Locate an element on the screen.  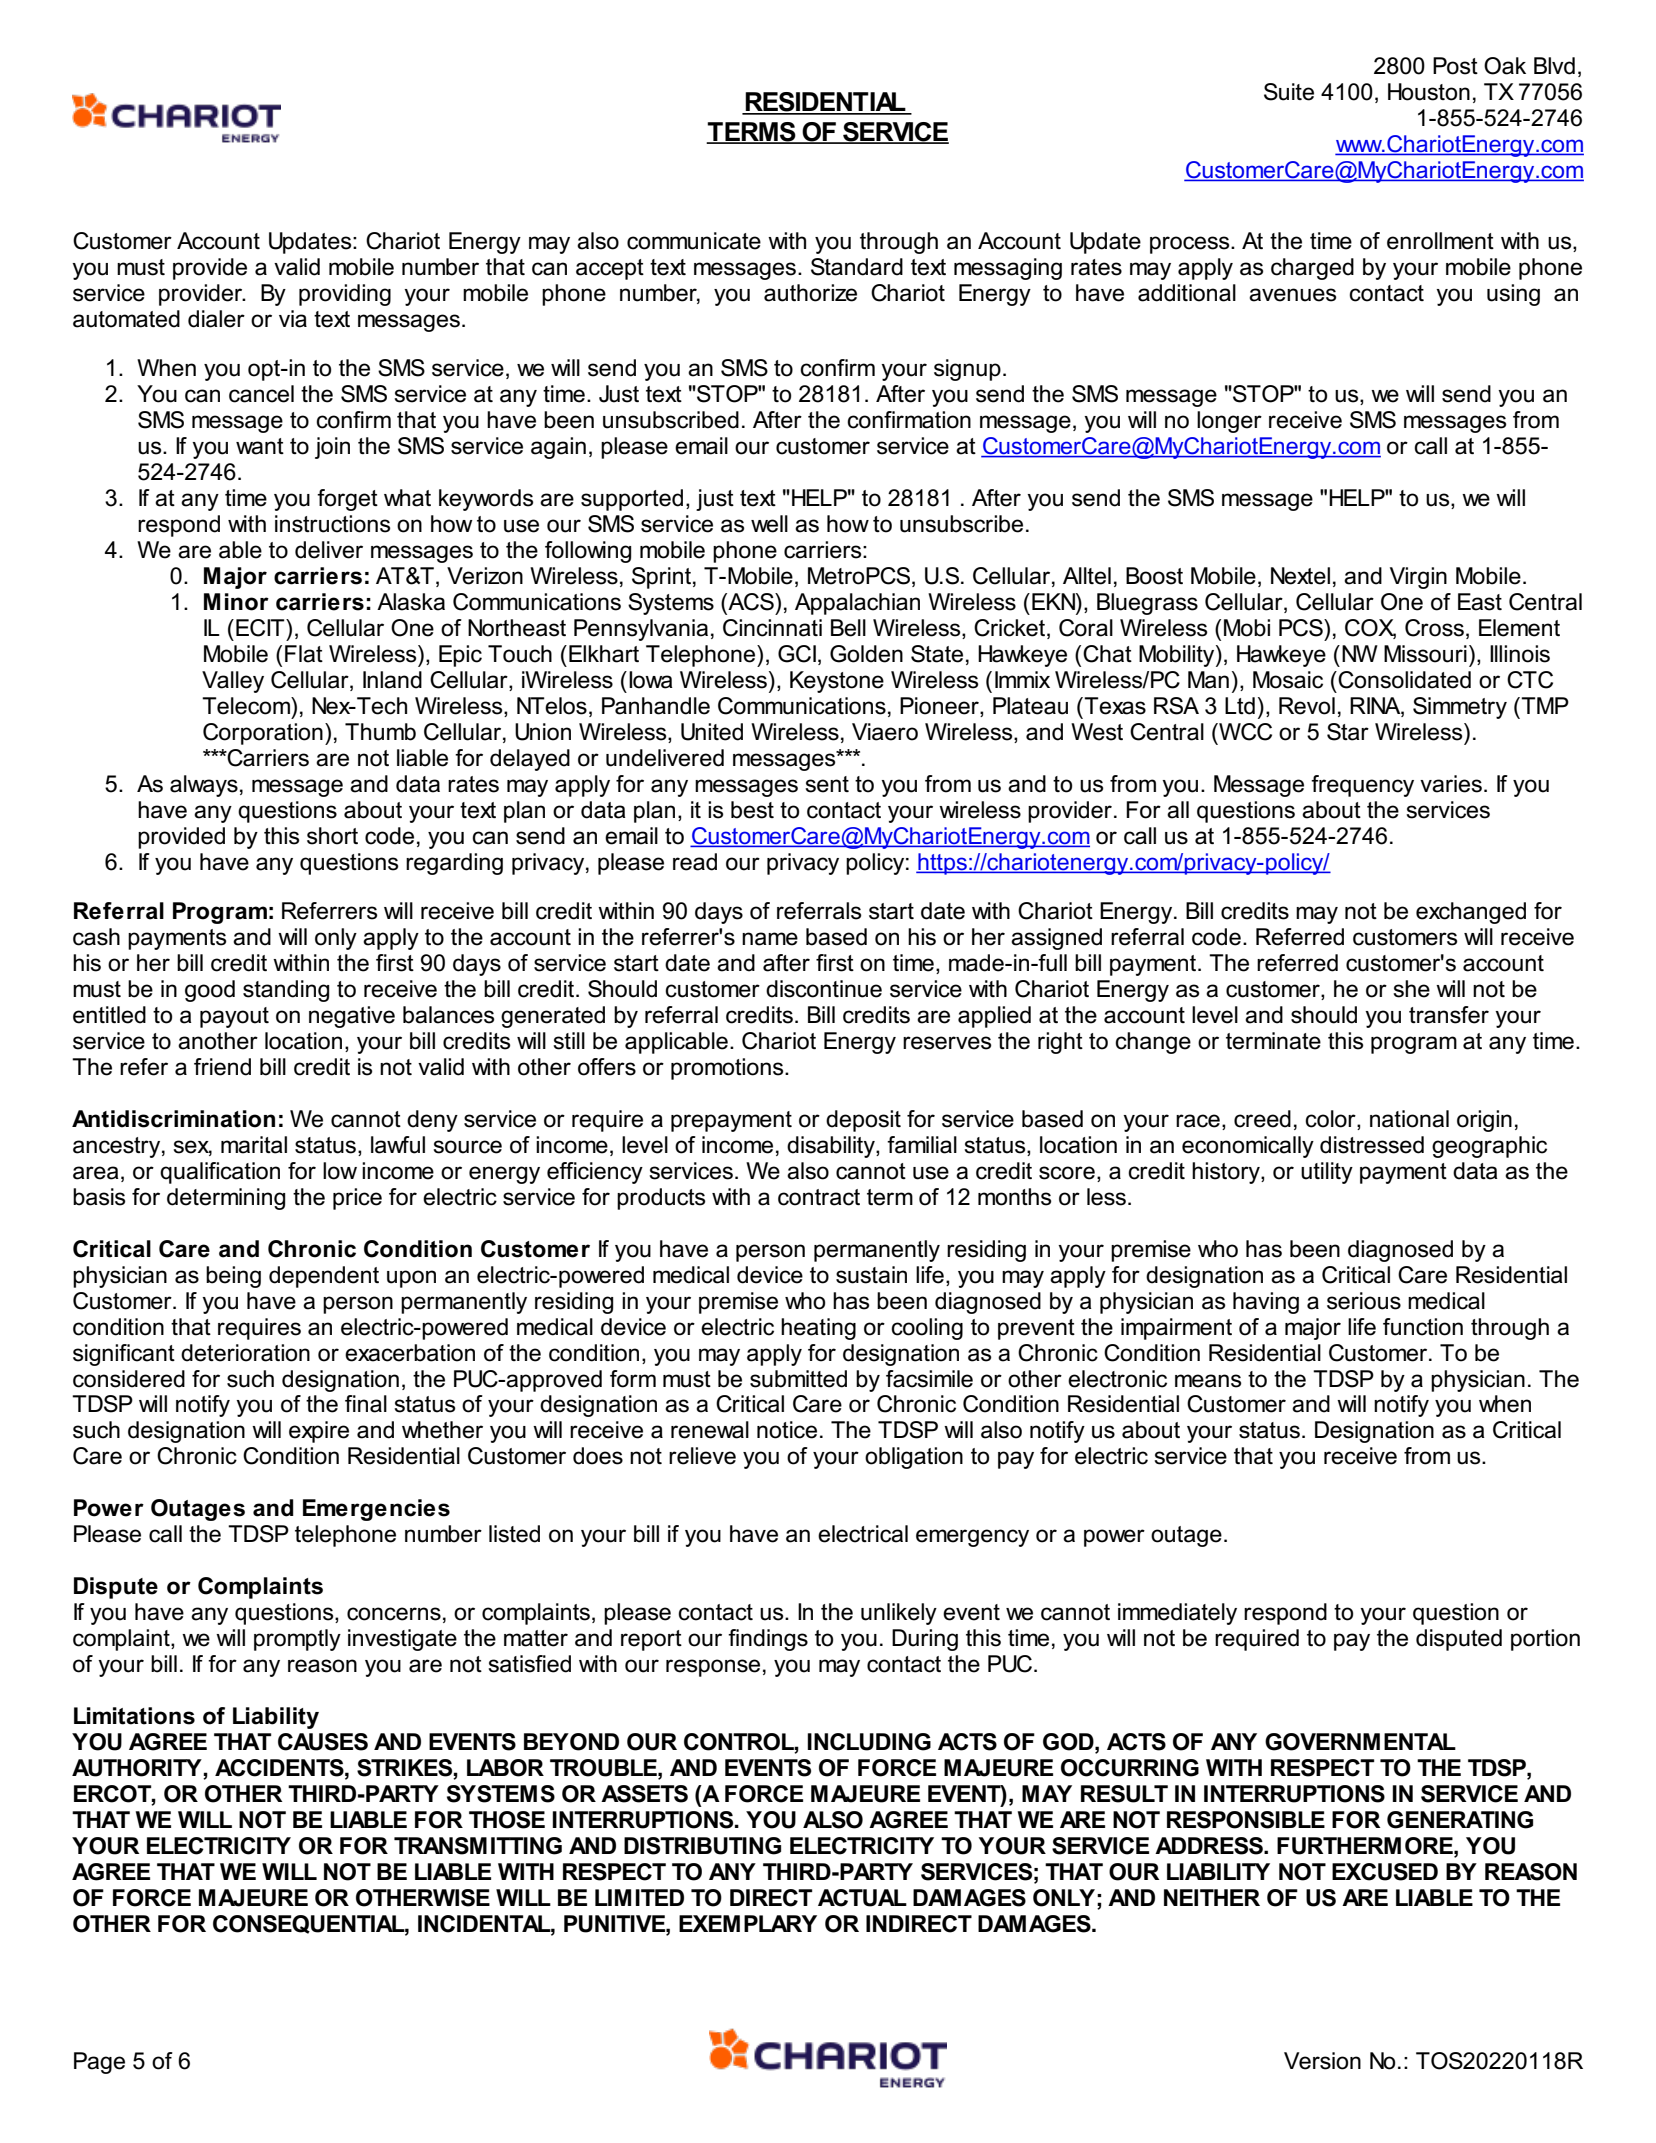
frequency is located at coordinates (1362, 786).
